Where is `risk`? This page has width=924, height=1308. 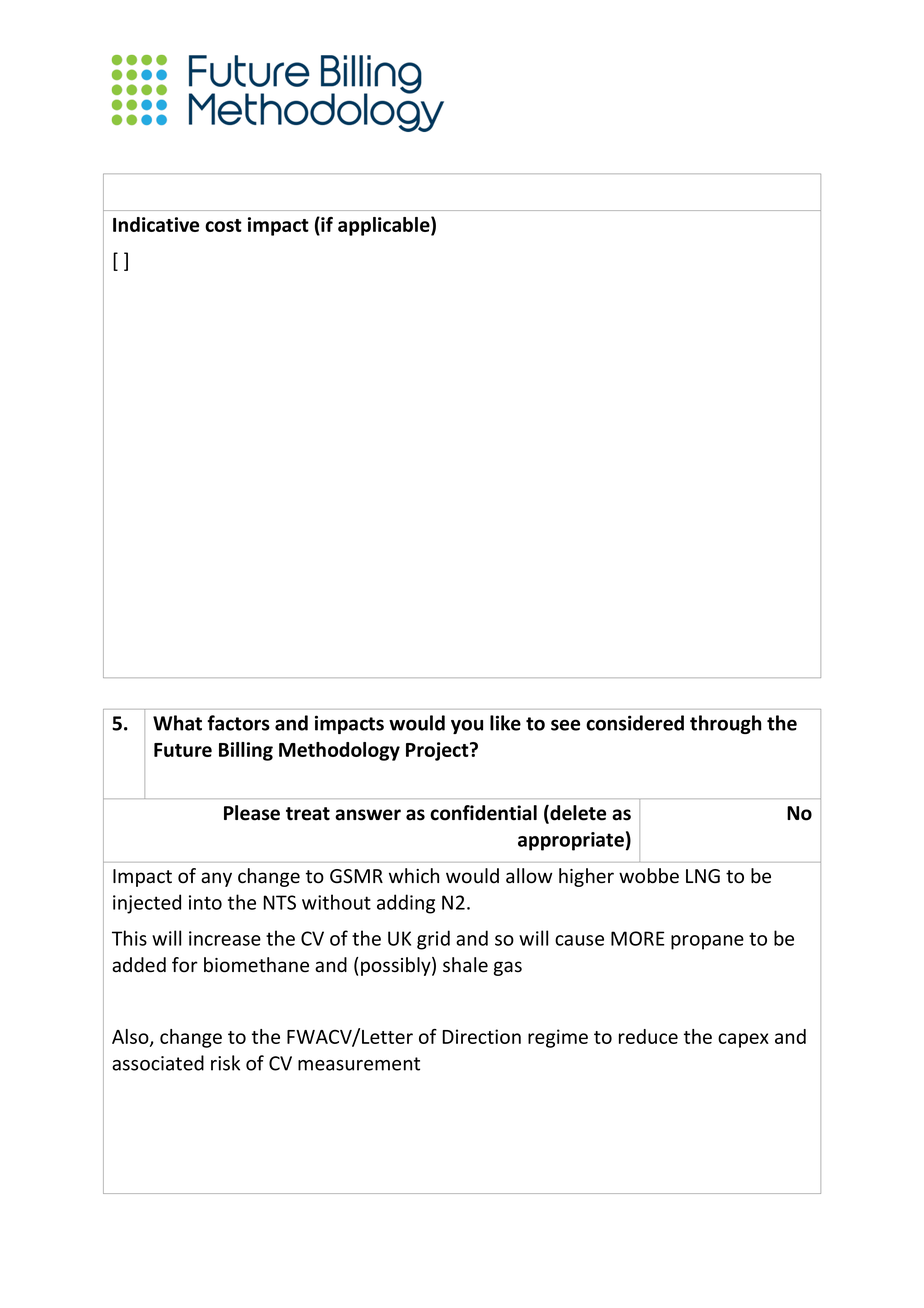 risk is located at coordinates (225, 1063).
